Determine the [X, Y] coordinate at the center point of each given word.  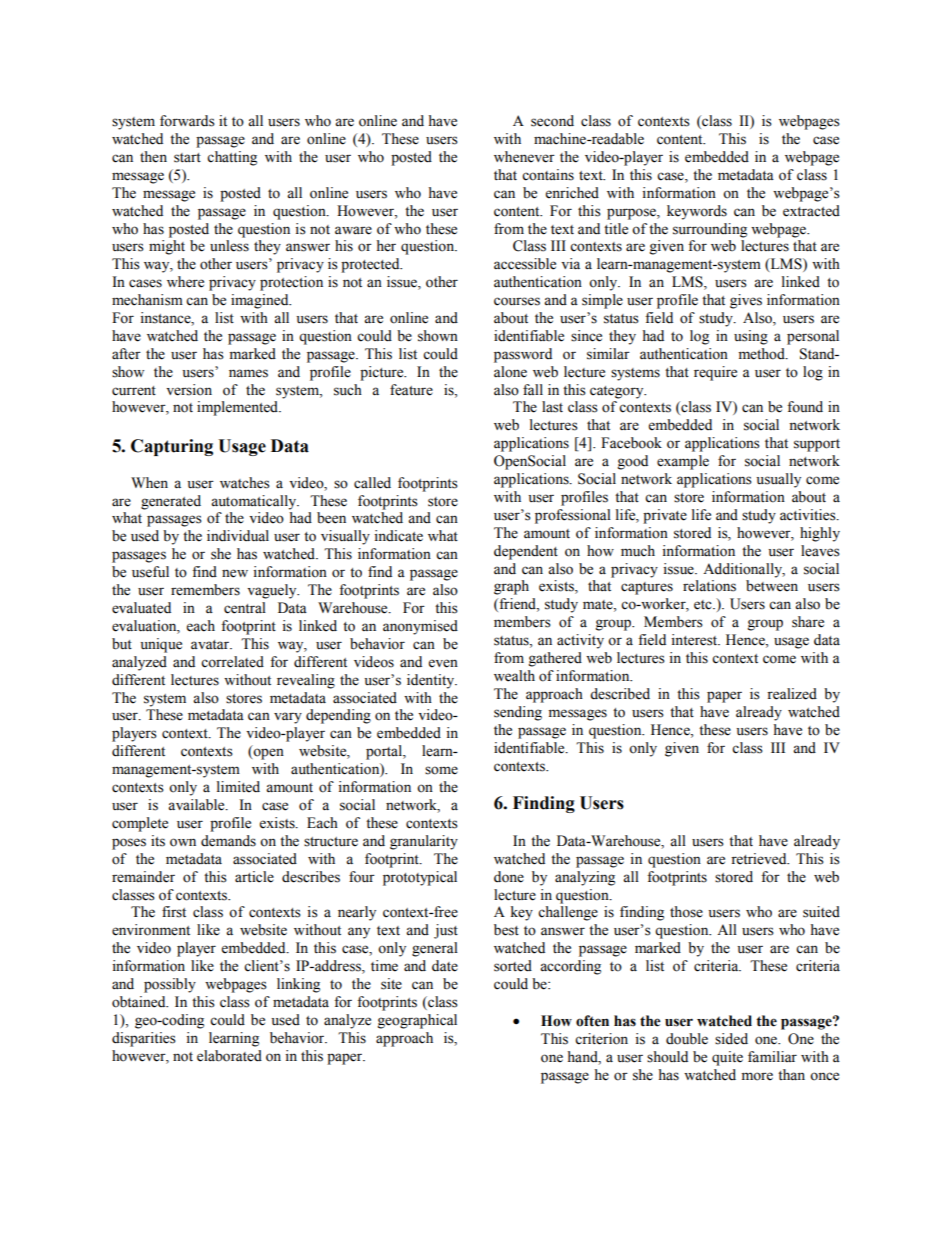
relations [709, 586]
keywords [697, 212]
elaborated [229, 1056]
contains [548, 175]
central [245, 608]
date [445, 966]
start [187, 158]
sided [731, 1039]
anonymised [420, 627]
